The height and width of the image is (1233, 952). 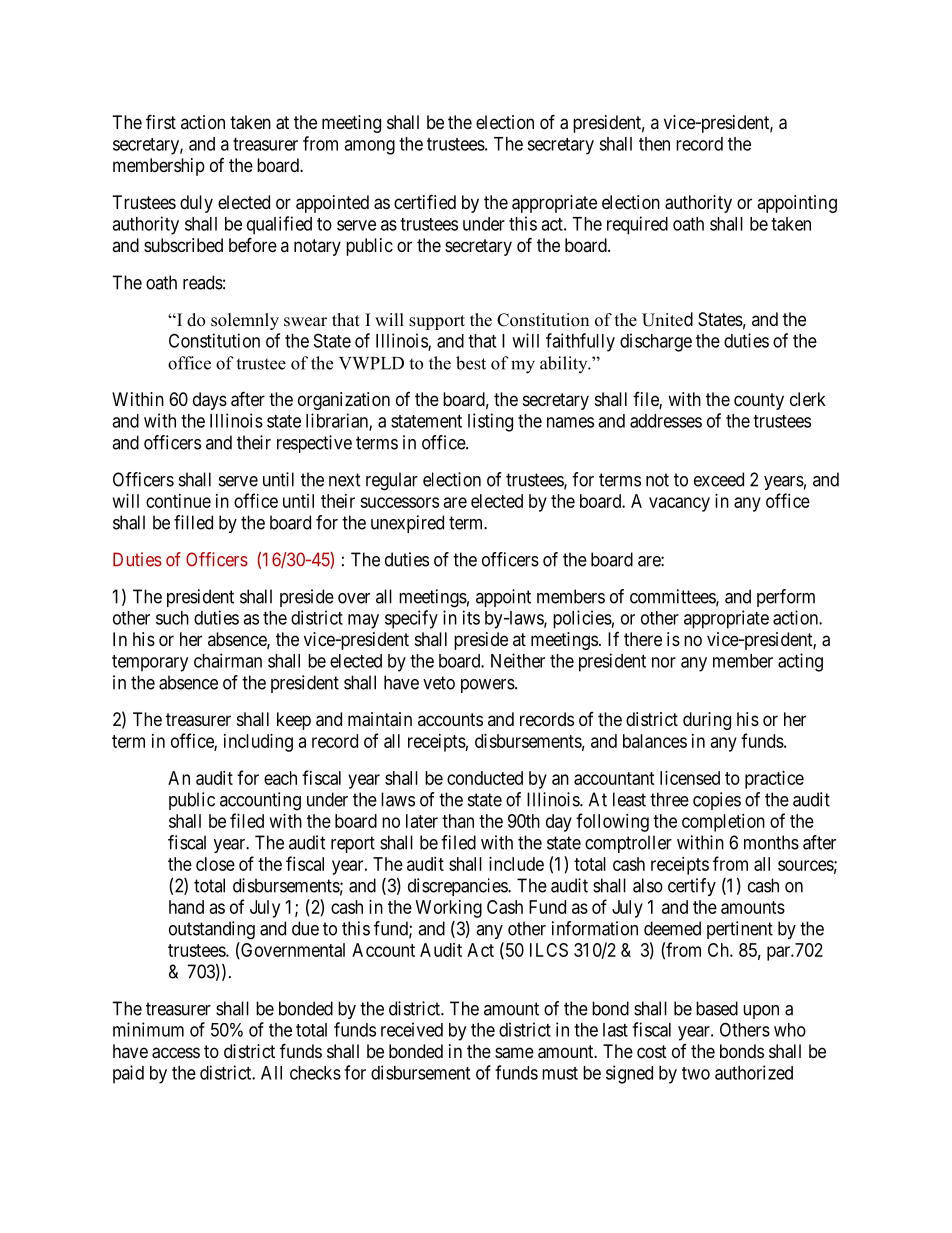 What do you see at coordinates (471, 363) in the image?
I see `best` at bounding box center [471, 363].
